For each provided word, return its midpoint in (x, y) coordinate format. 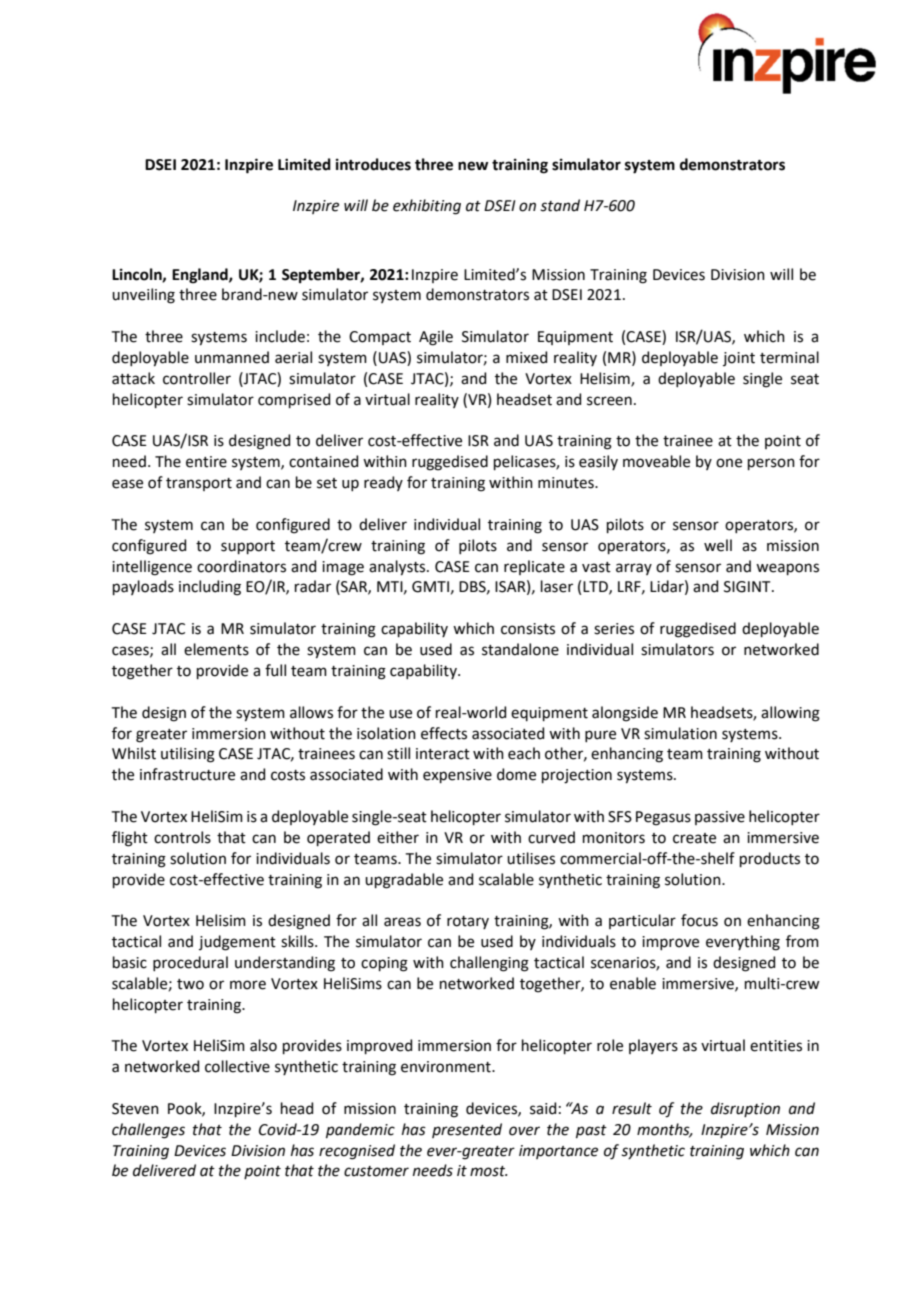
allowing (790, 714)
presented (467, 1130)
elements (216, 649)
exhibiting (427, 207)
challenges (148, 1131)
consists (528, 629)
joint (739, 359)
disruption (745, 1109)
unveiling (143, 296)
